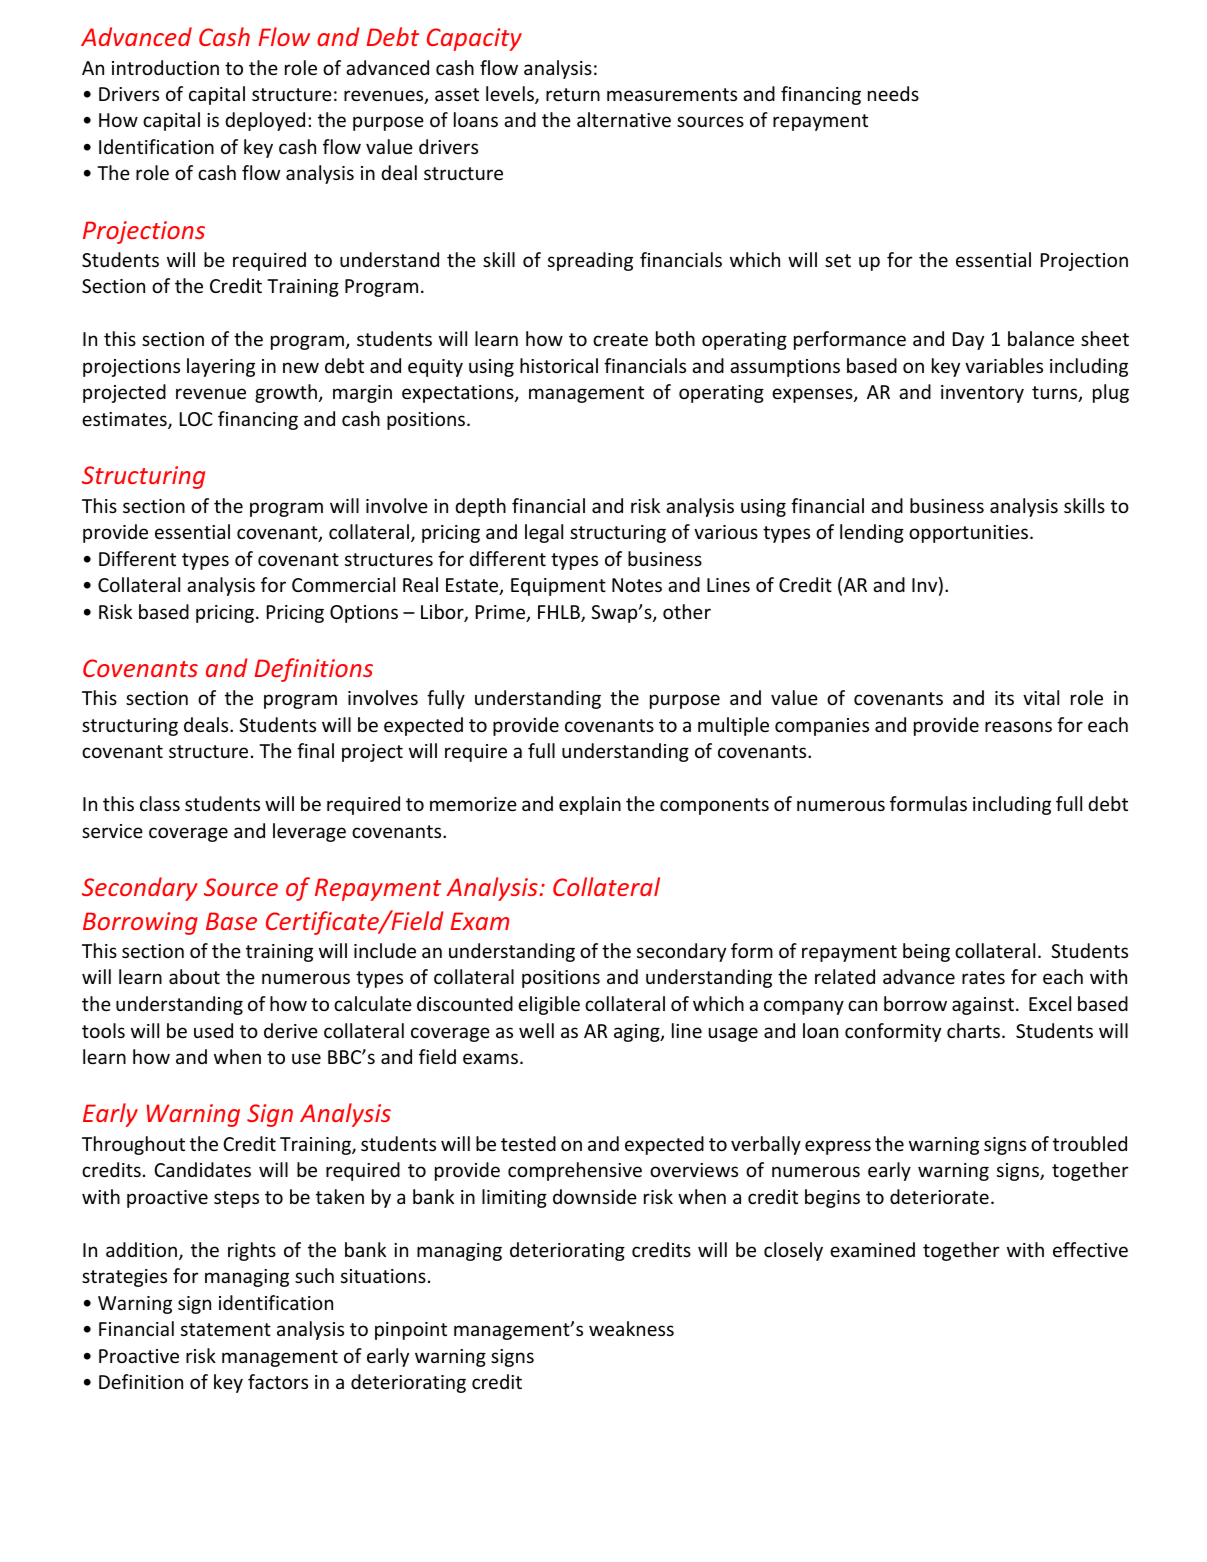  Describe the element at coordinates (573, 94) in the screenshot. I see `return` at that location.
